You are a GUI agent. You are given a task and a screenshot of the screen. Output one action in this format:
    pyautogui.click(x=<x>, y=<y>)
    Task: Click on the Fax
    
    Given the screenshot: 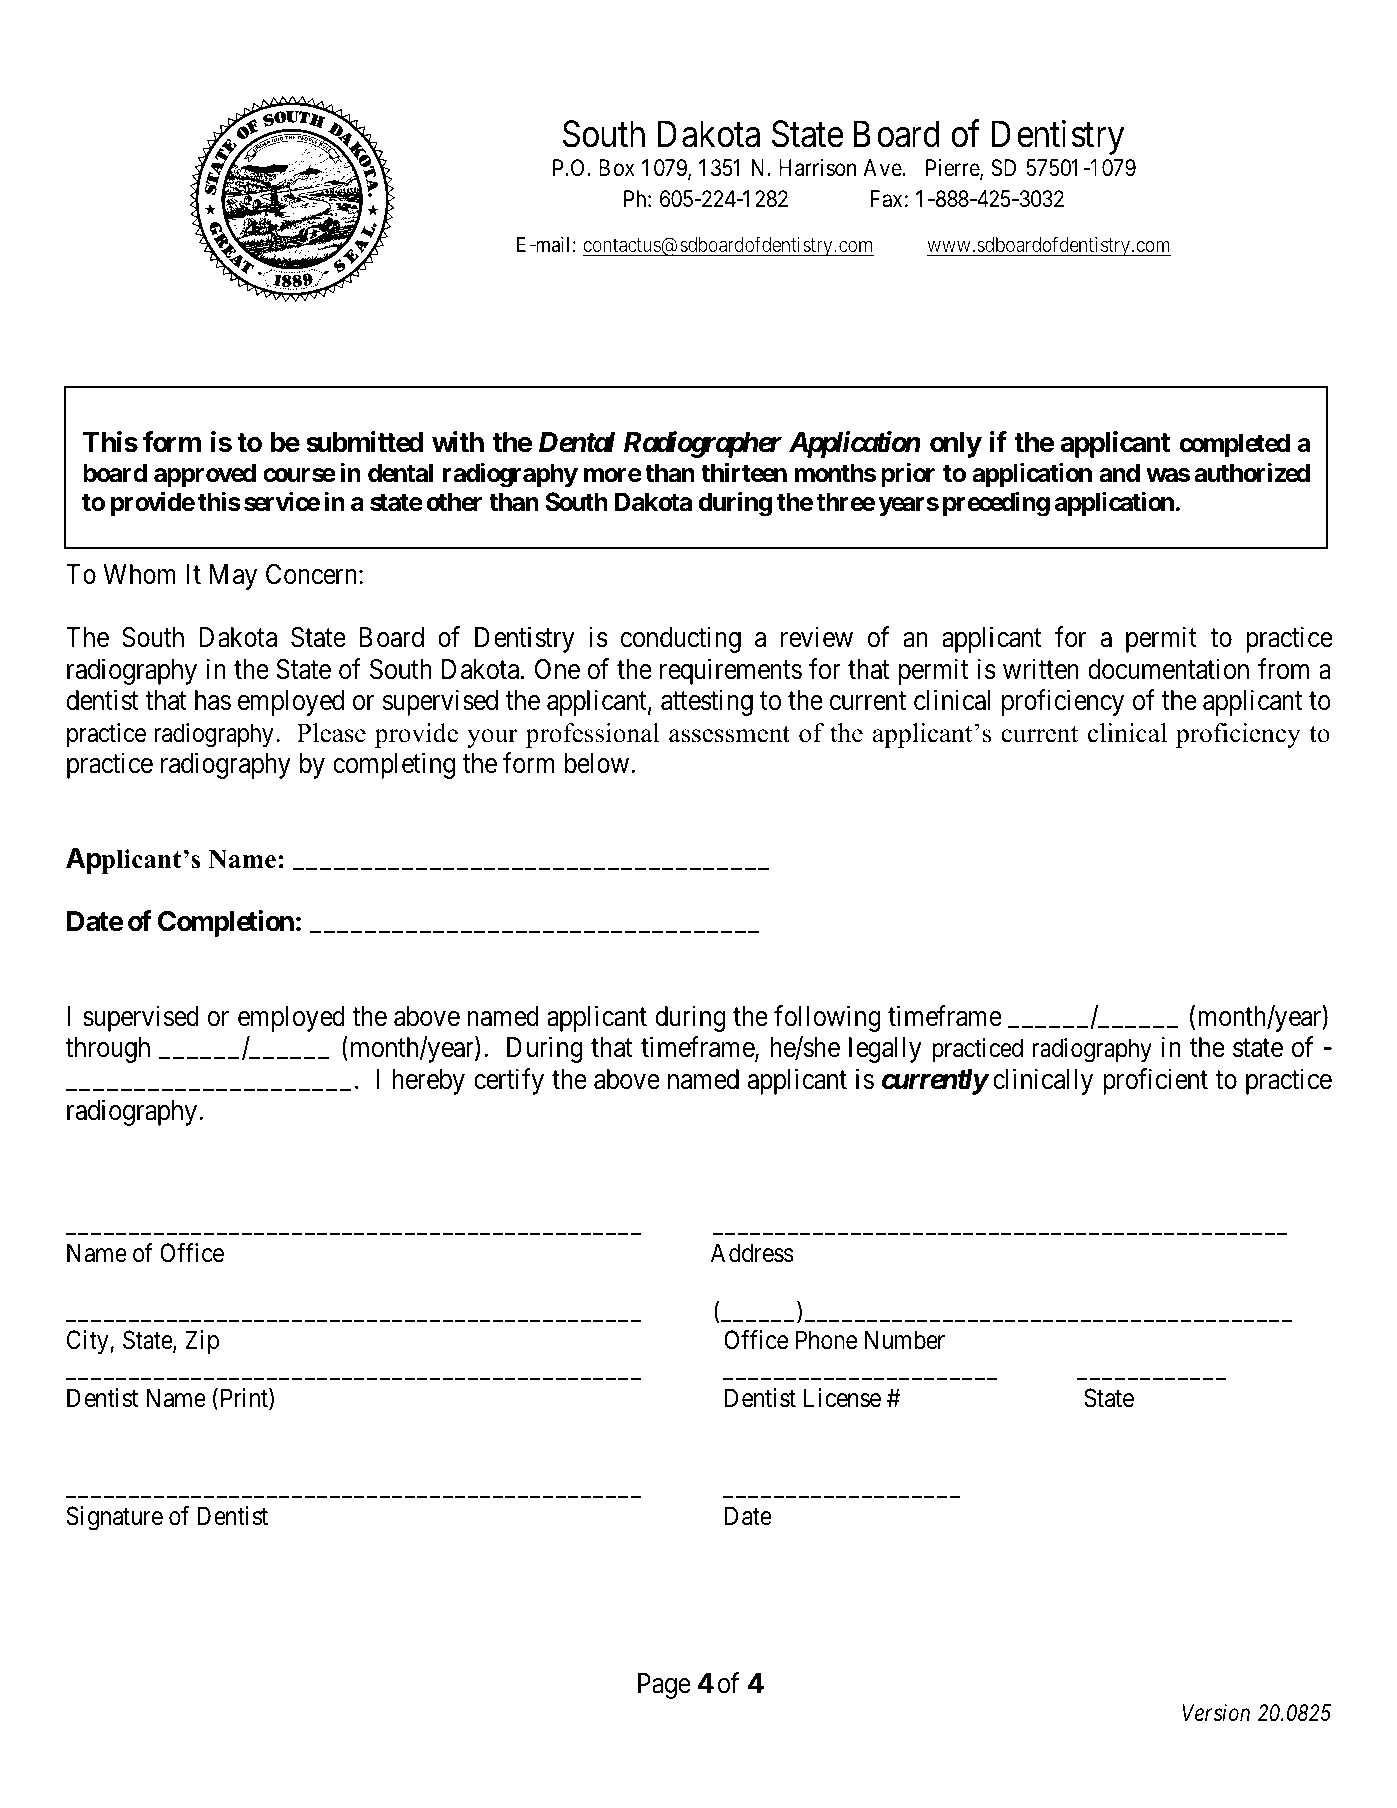 What is the action you would take?
    pyautogui.click(x=886, y=199)
